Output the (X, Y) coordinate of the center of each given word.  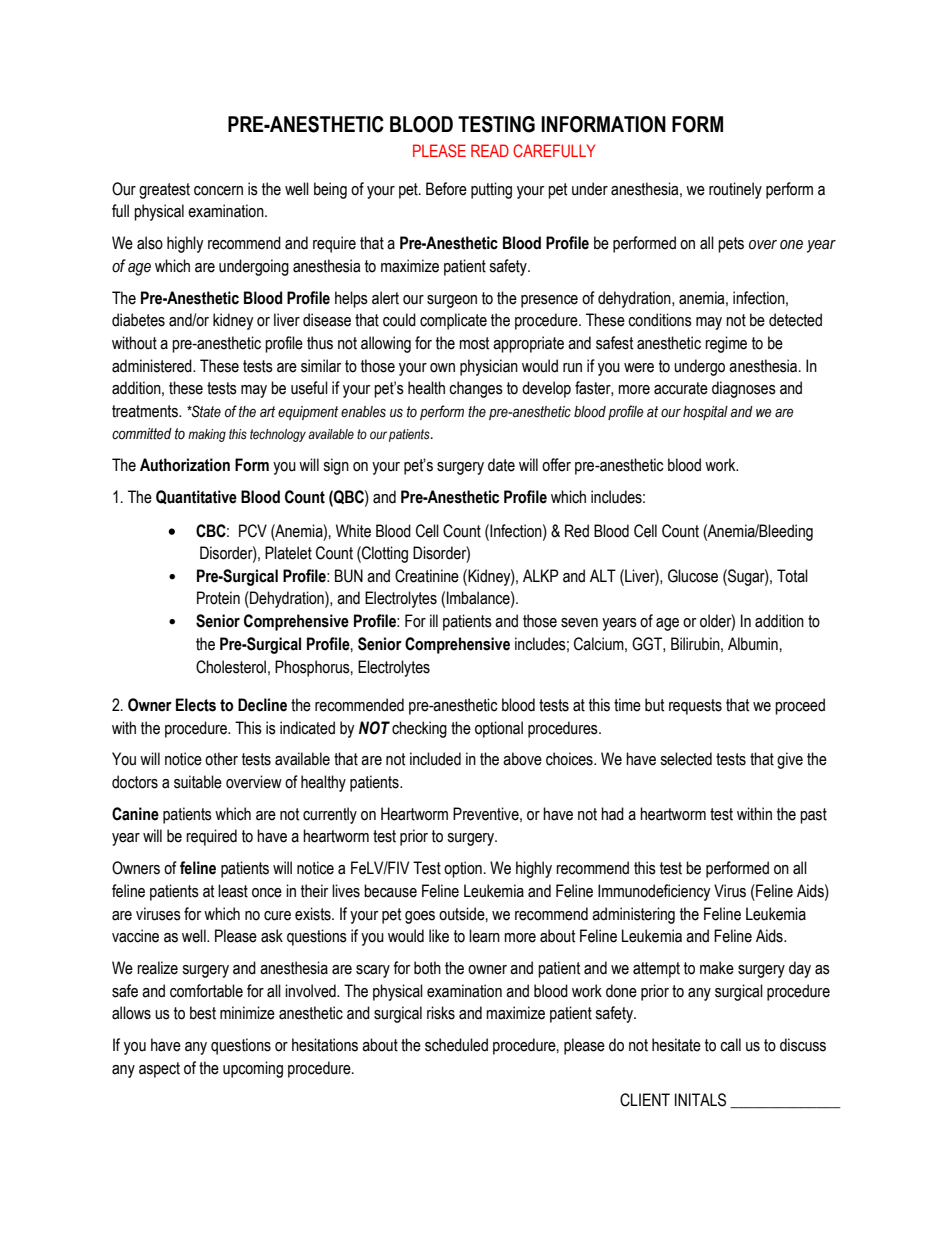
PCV (253, 531)
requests (695, 707)
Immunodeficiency (654, 892)
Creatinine (427, 576)
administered (153, 366)
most (474, 343)
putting (491, 190)
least (233, 891)
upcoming (253, 1069)
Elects (196, 705)
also (150, 243)
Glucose (693, 576)
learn (484, 936)
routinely (735, 190)
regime (726, 344)
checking (419, 729)
